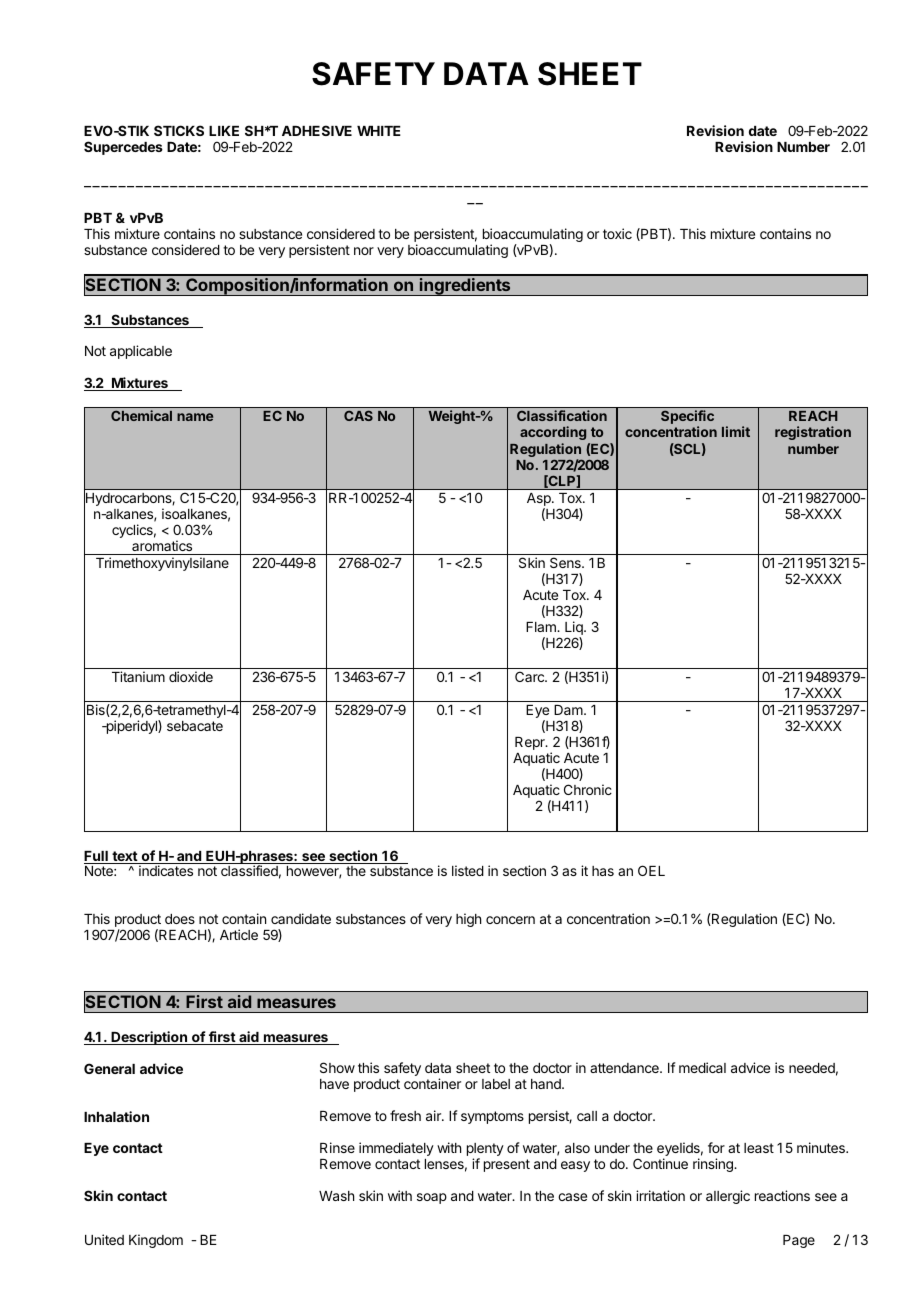  Describe the element at coordinates (617, 233) in the screenshot. I see `toxic` at that location.
